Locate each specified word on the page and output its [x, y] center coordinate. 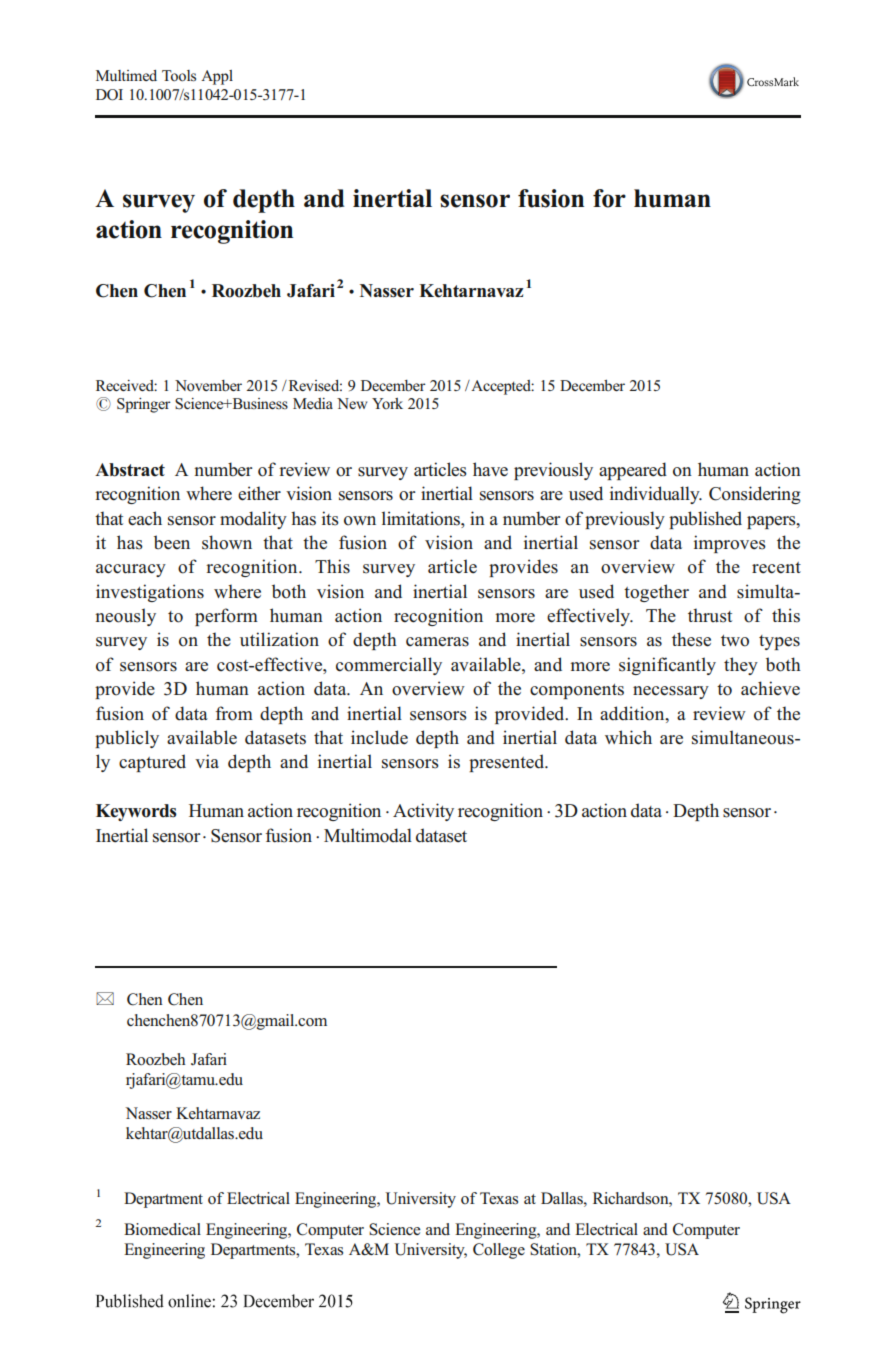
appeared [633, 471]
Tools [179, 76]
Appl [217, 77]
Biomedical [162, 1229]
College [499, 1251]
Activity [423, 812]
